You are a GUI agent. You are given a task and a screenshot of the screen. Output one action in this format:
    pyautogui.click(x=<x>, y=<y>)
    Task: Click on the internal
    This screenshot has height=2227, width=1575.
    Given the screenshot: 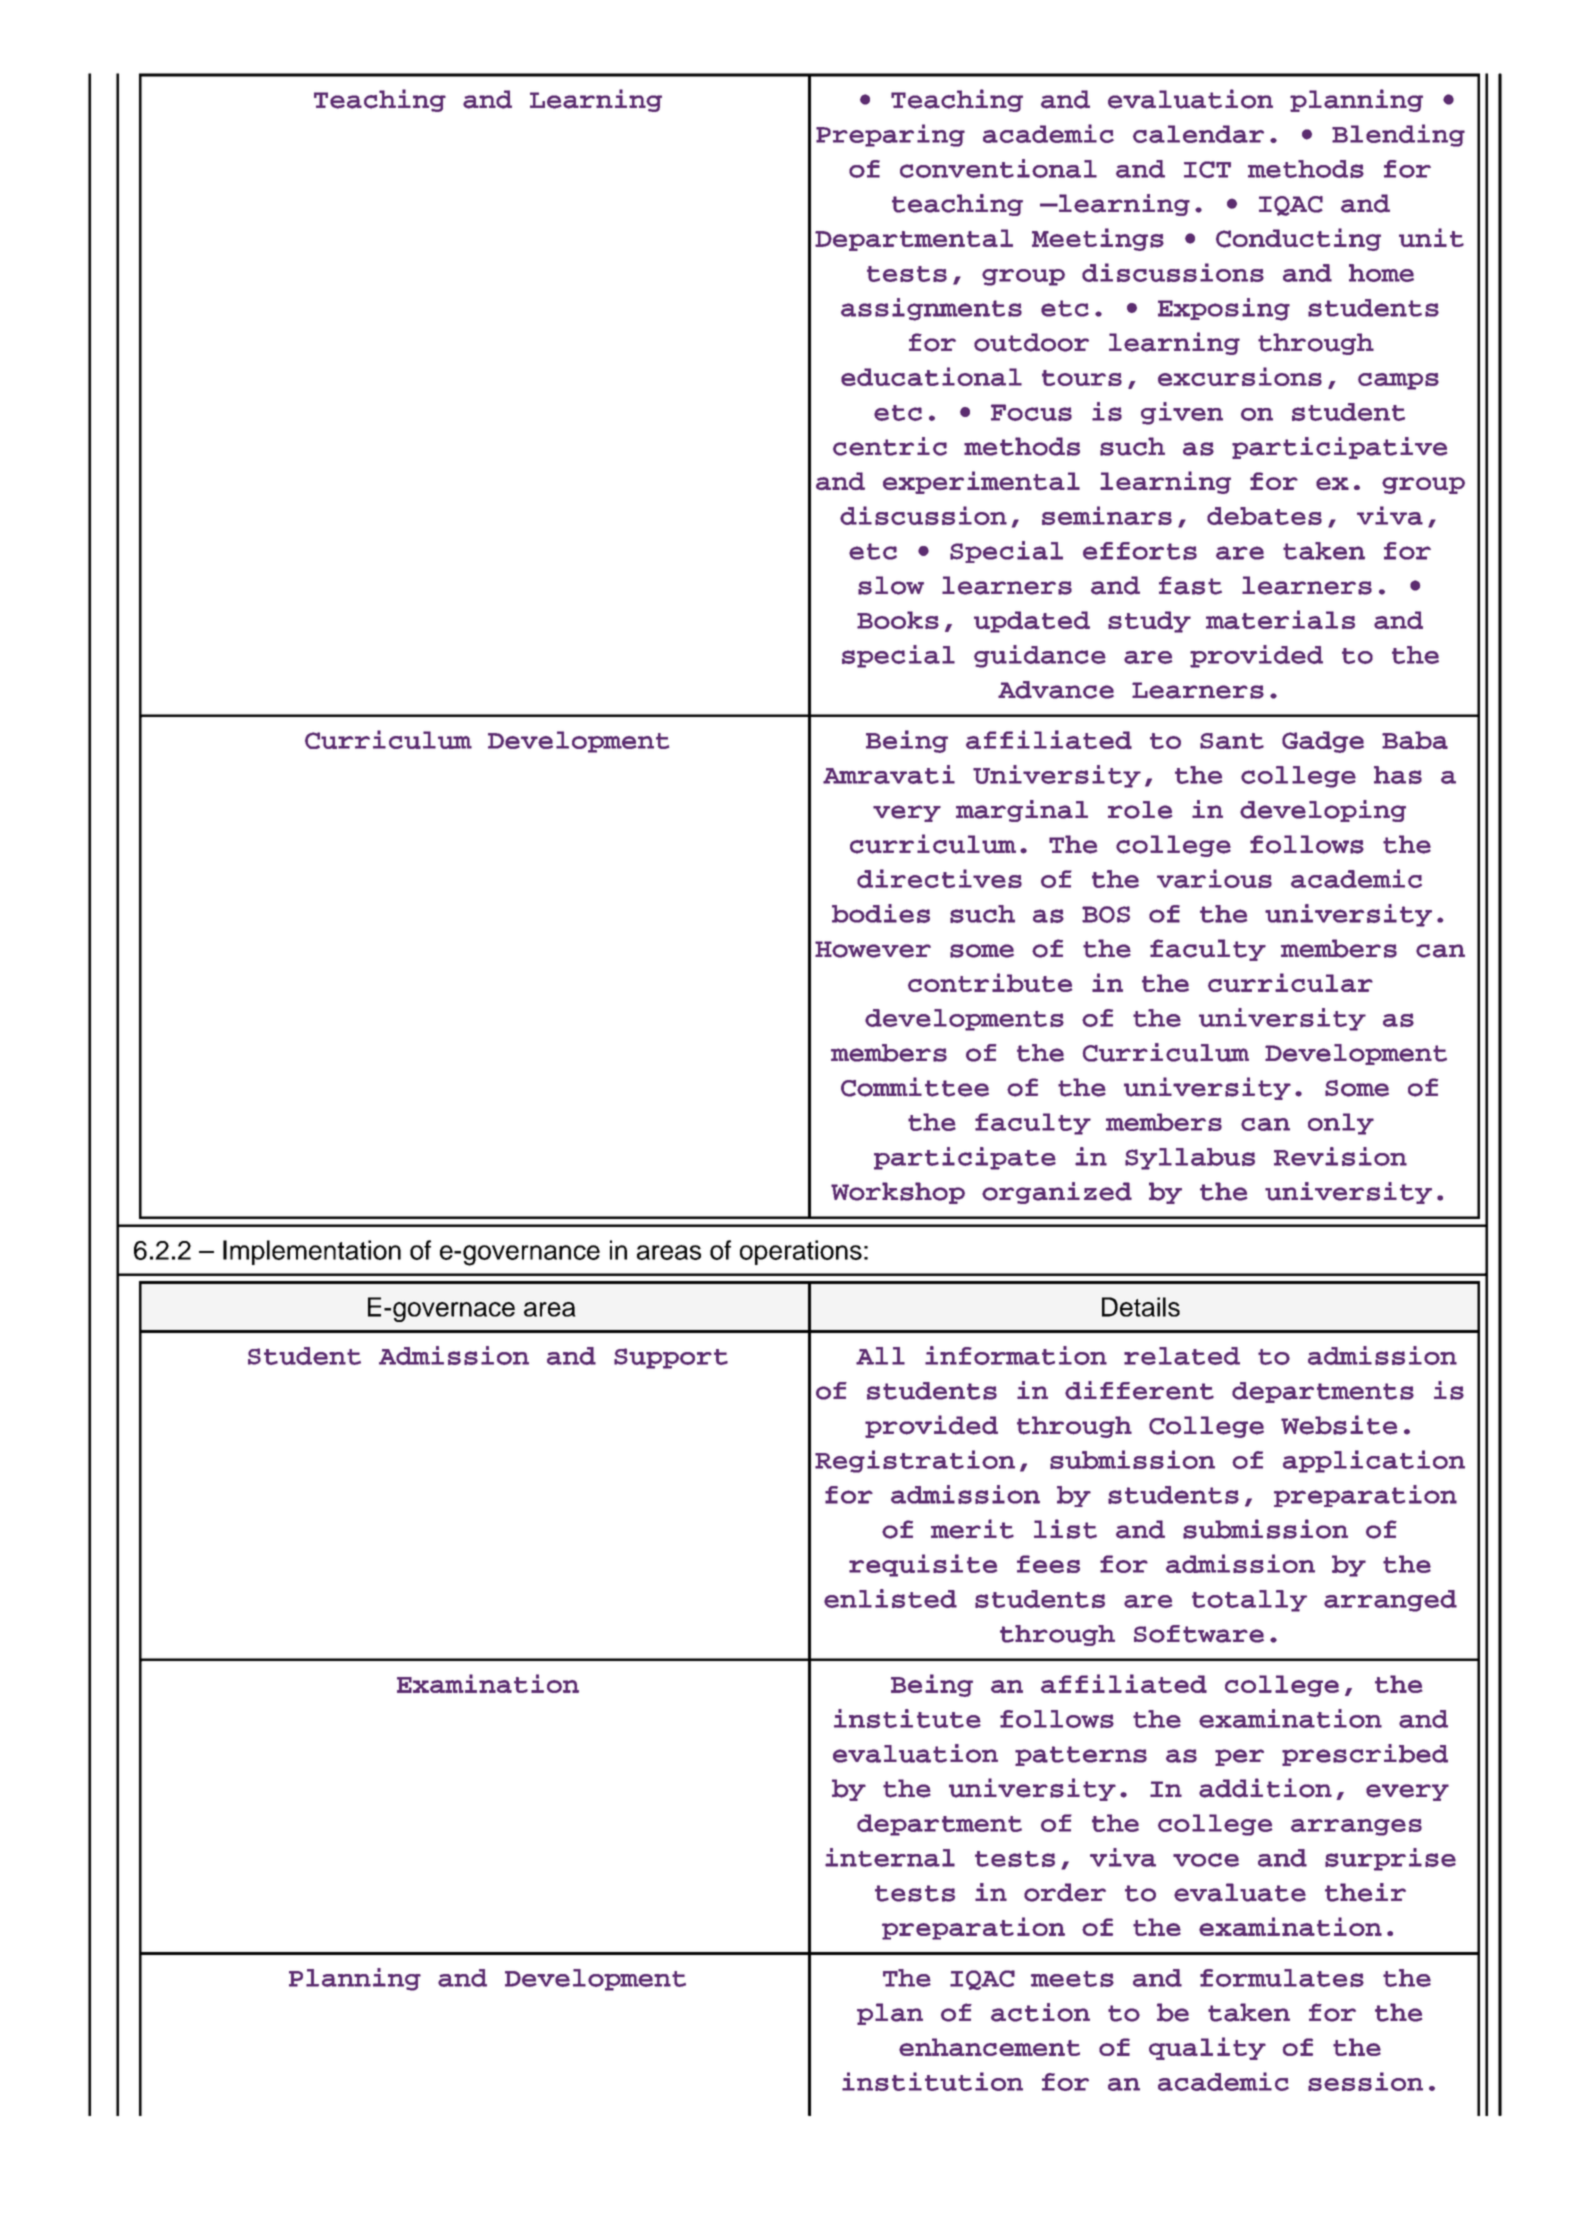 What is the action you would take?
    pyautogui.click(x=890, y=1857)
